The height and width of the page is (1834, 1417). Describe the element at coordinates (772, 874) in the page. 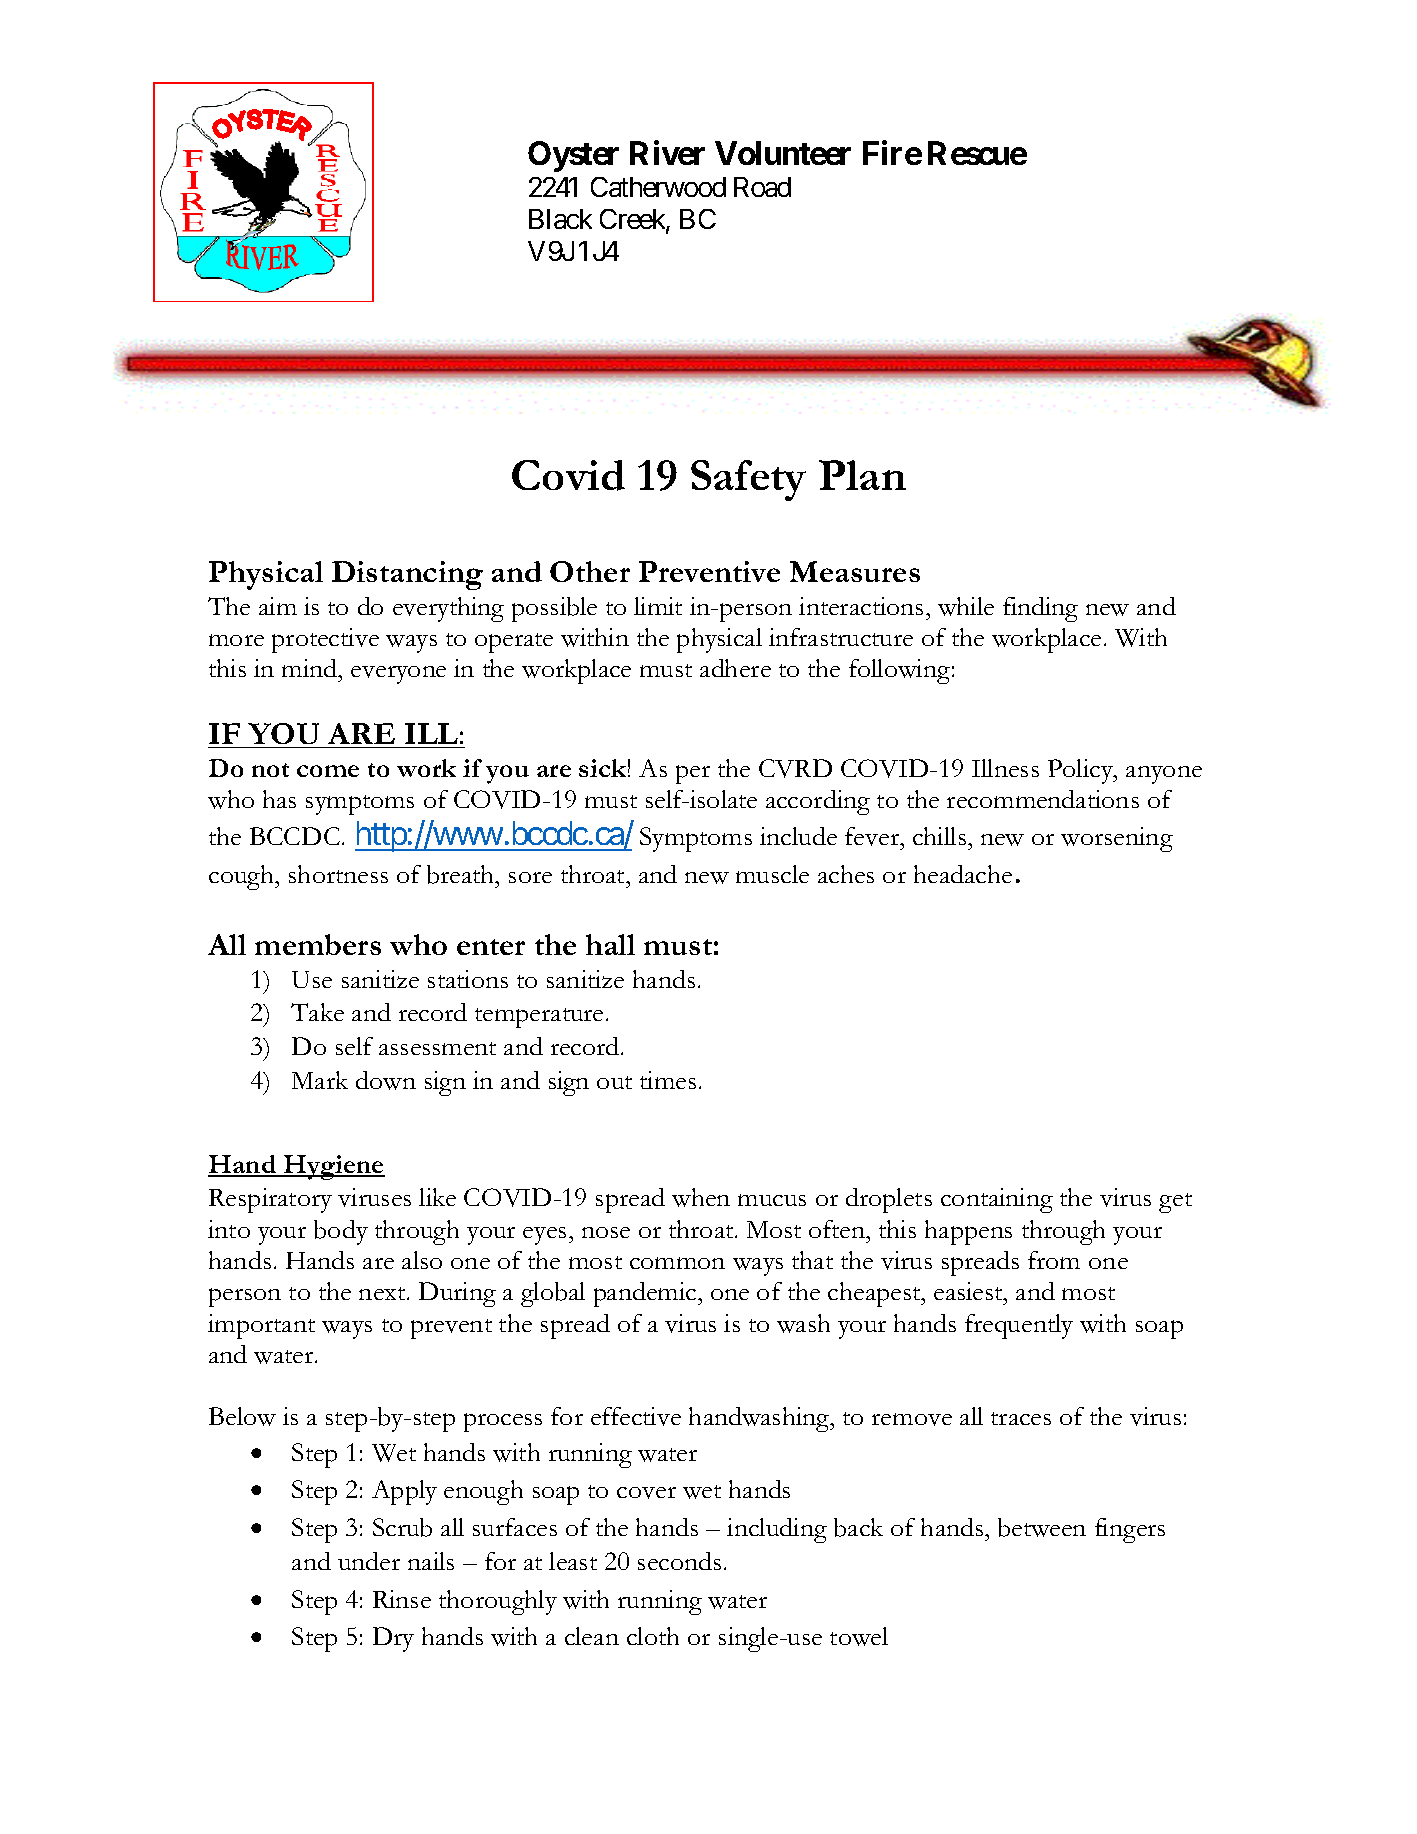

I see `muscle` at that location.
